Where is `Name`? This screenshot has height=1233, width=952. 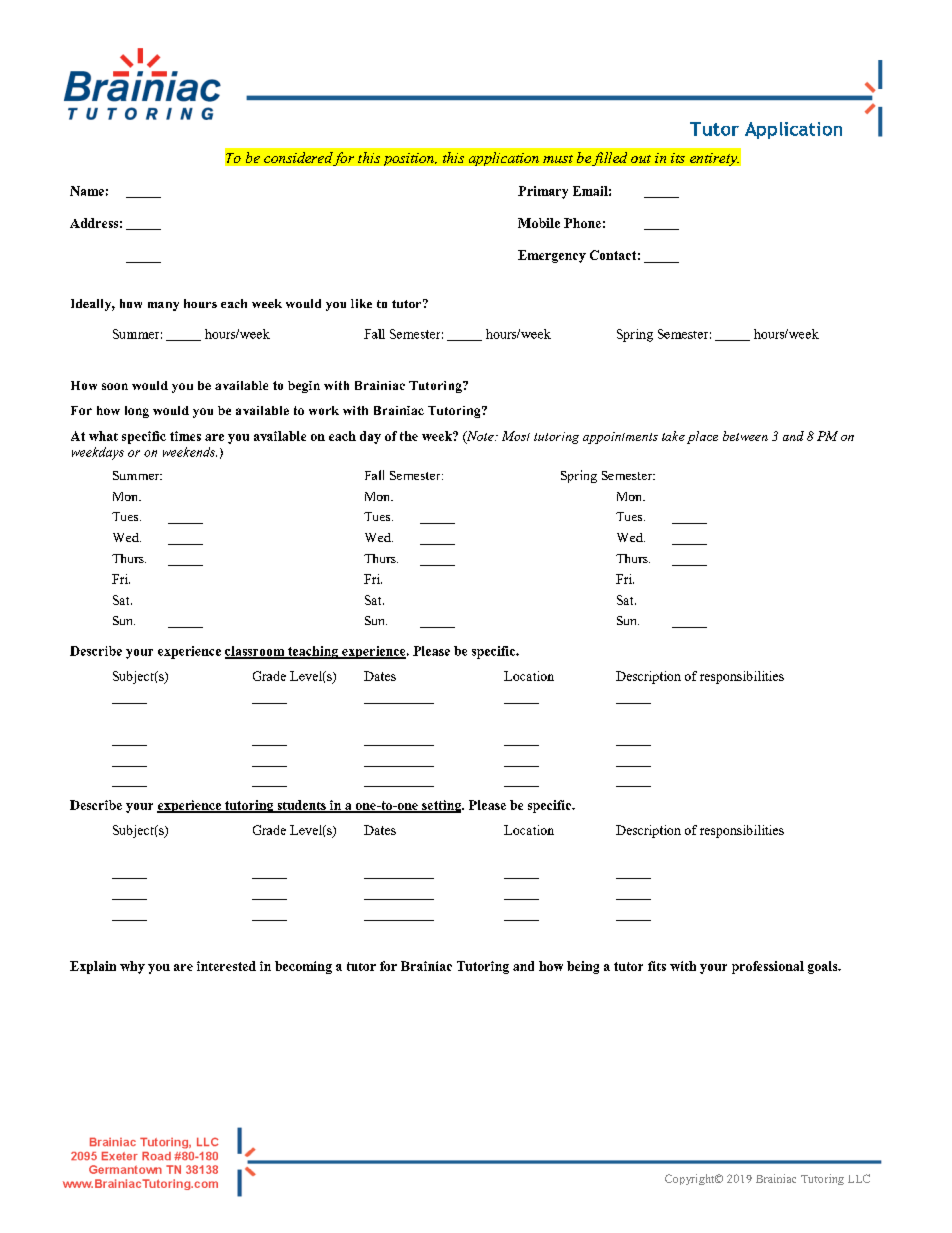
Name is located at coordinates (87, 191).
